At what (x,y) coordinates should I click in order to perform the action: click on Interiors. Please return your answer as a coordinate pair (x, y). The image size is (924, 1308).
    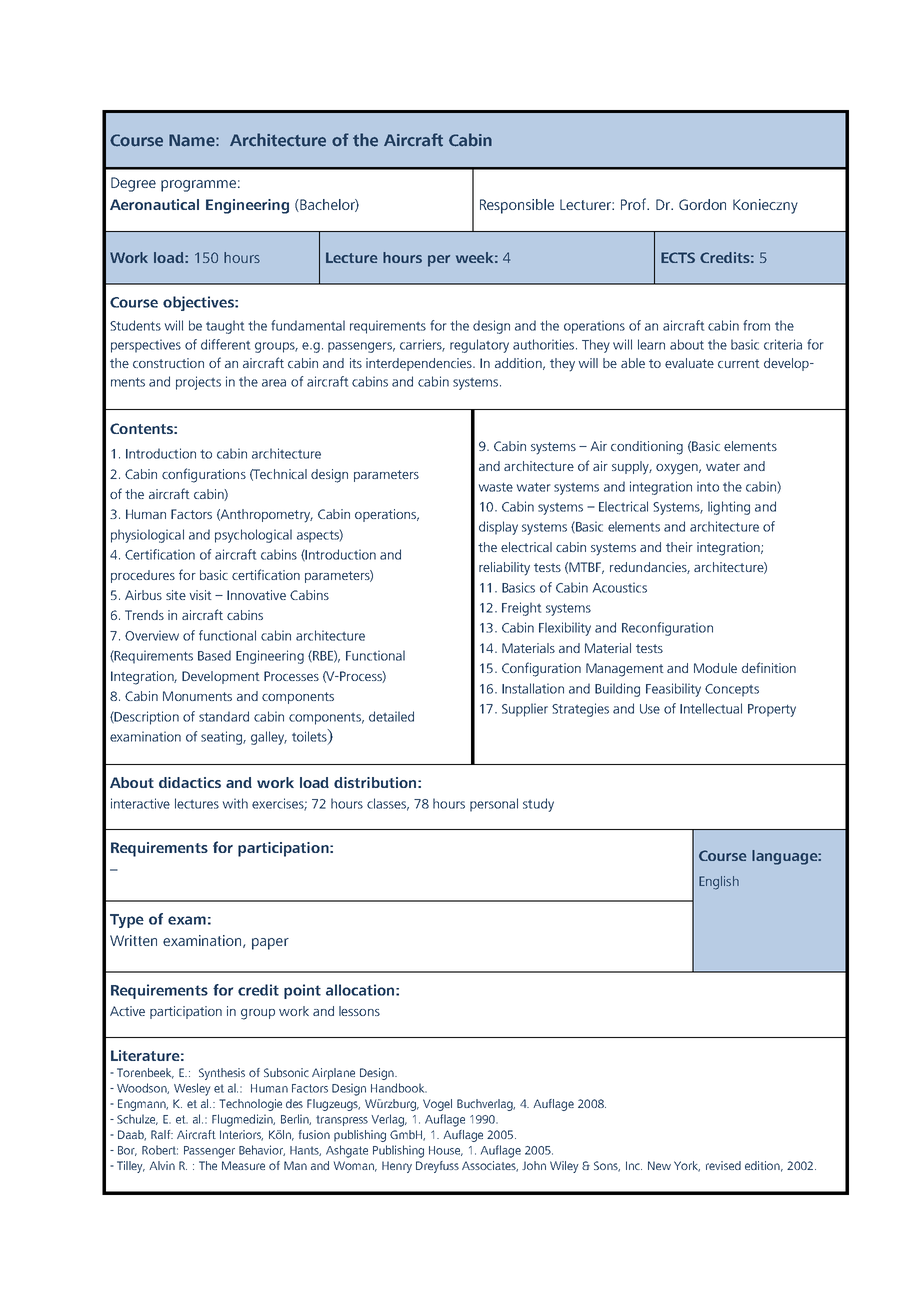
    Looking at the image, I should click on (241, 1135).
